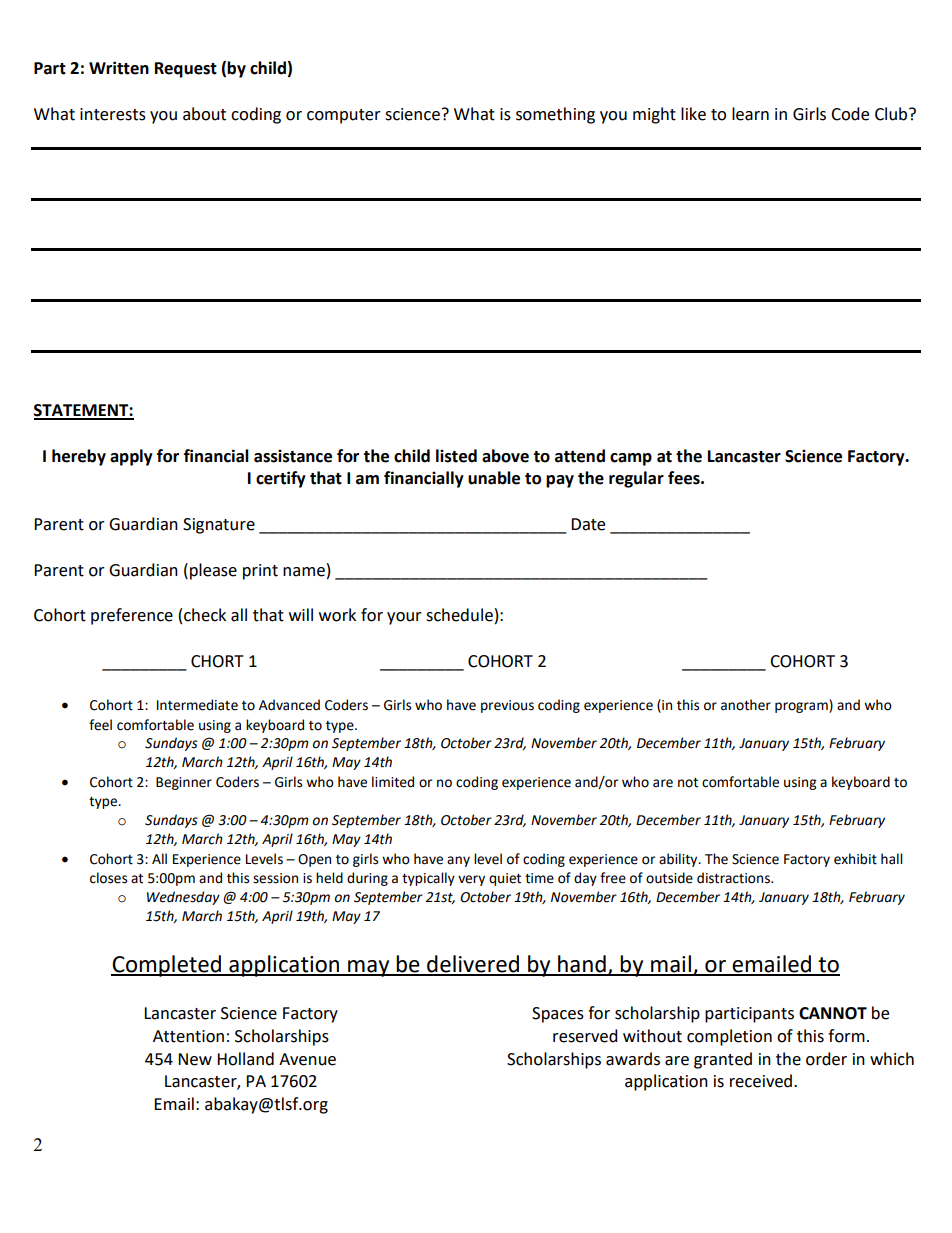 The width and height of the page is (952, 1233). What do you see at coordinates (197, 705) in the page?
I see `Intermediate` at bounding box center [197, 705].
